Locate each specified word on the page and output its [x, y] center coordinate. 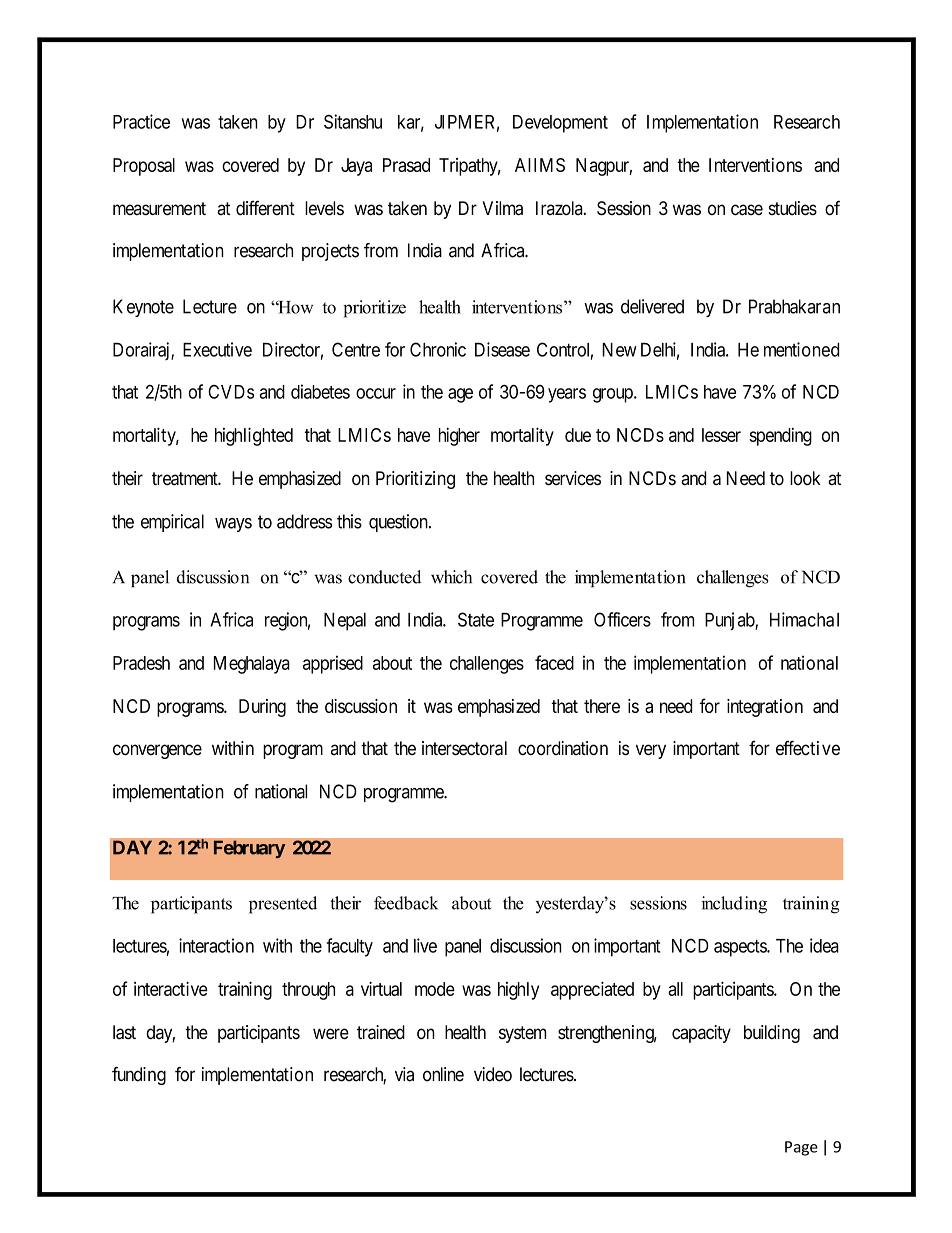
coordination [563, 748]
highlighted [254, 436]
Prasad [406, 165]
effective [808, 748]
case [747, 210]
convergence [157, 751]
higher [459, 436]
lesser [721, 435]
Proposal [144, 167]
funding [139, 1076]
